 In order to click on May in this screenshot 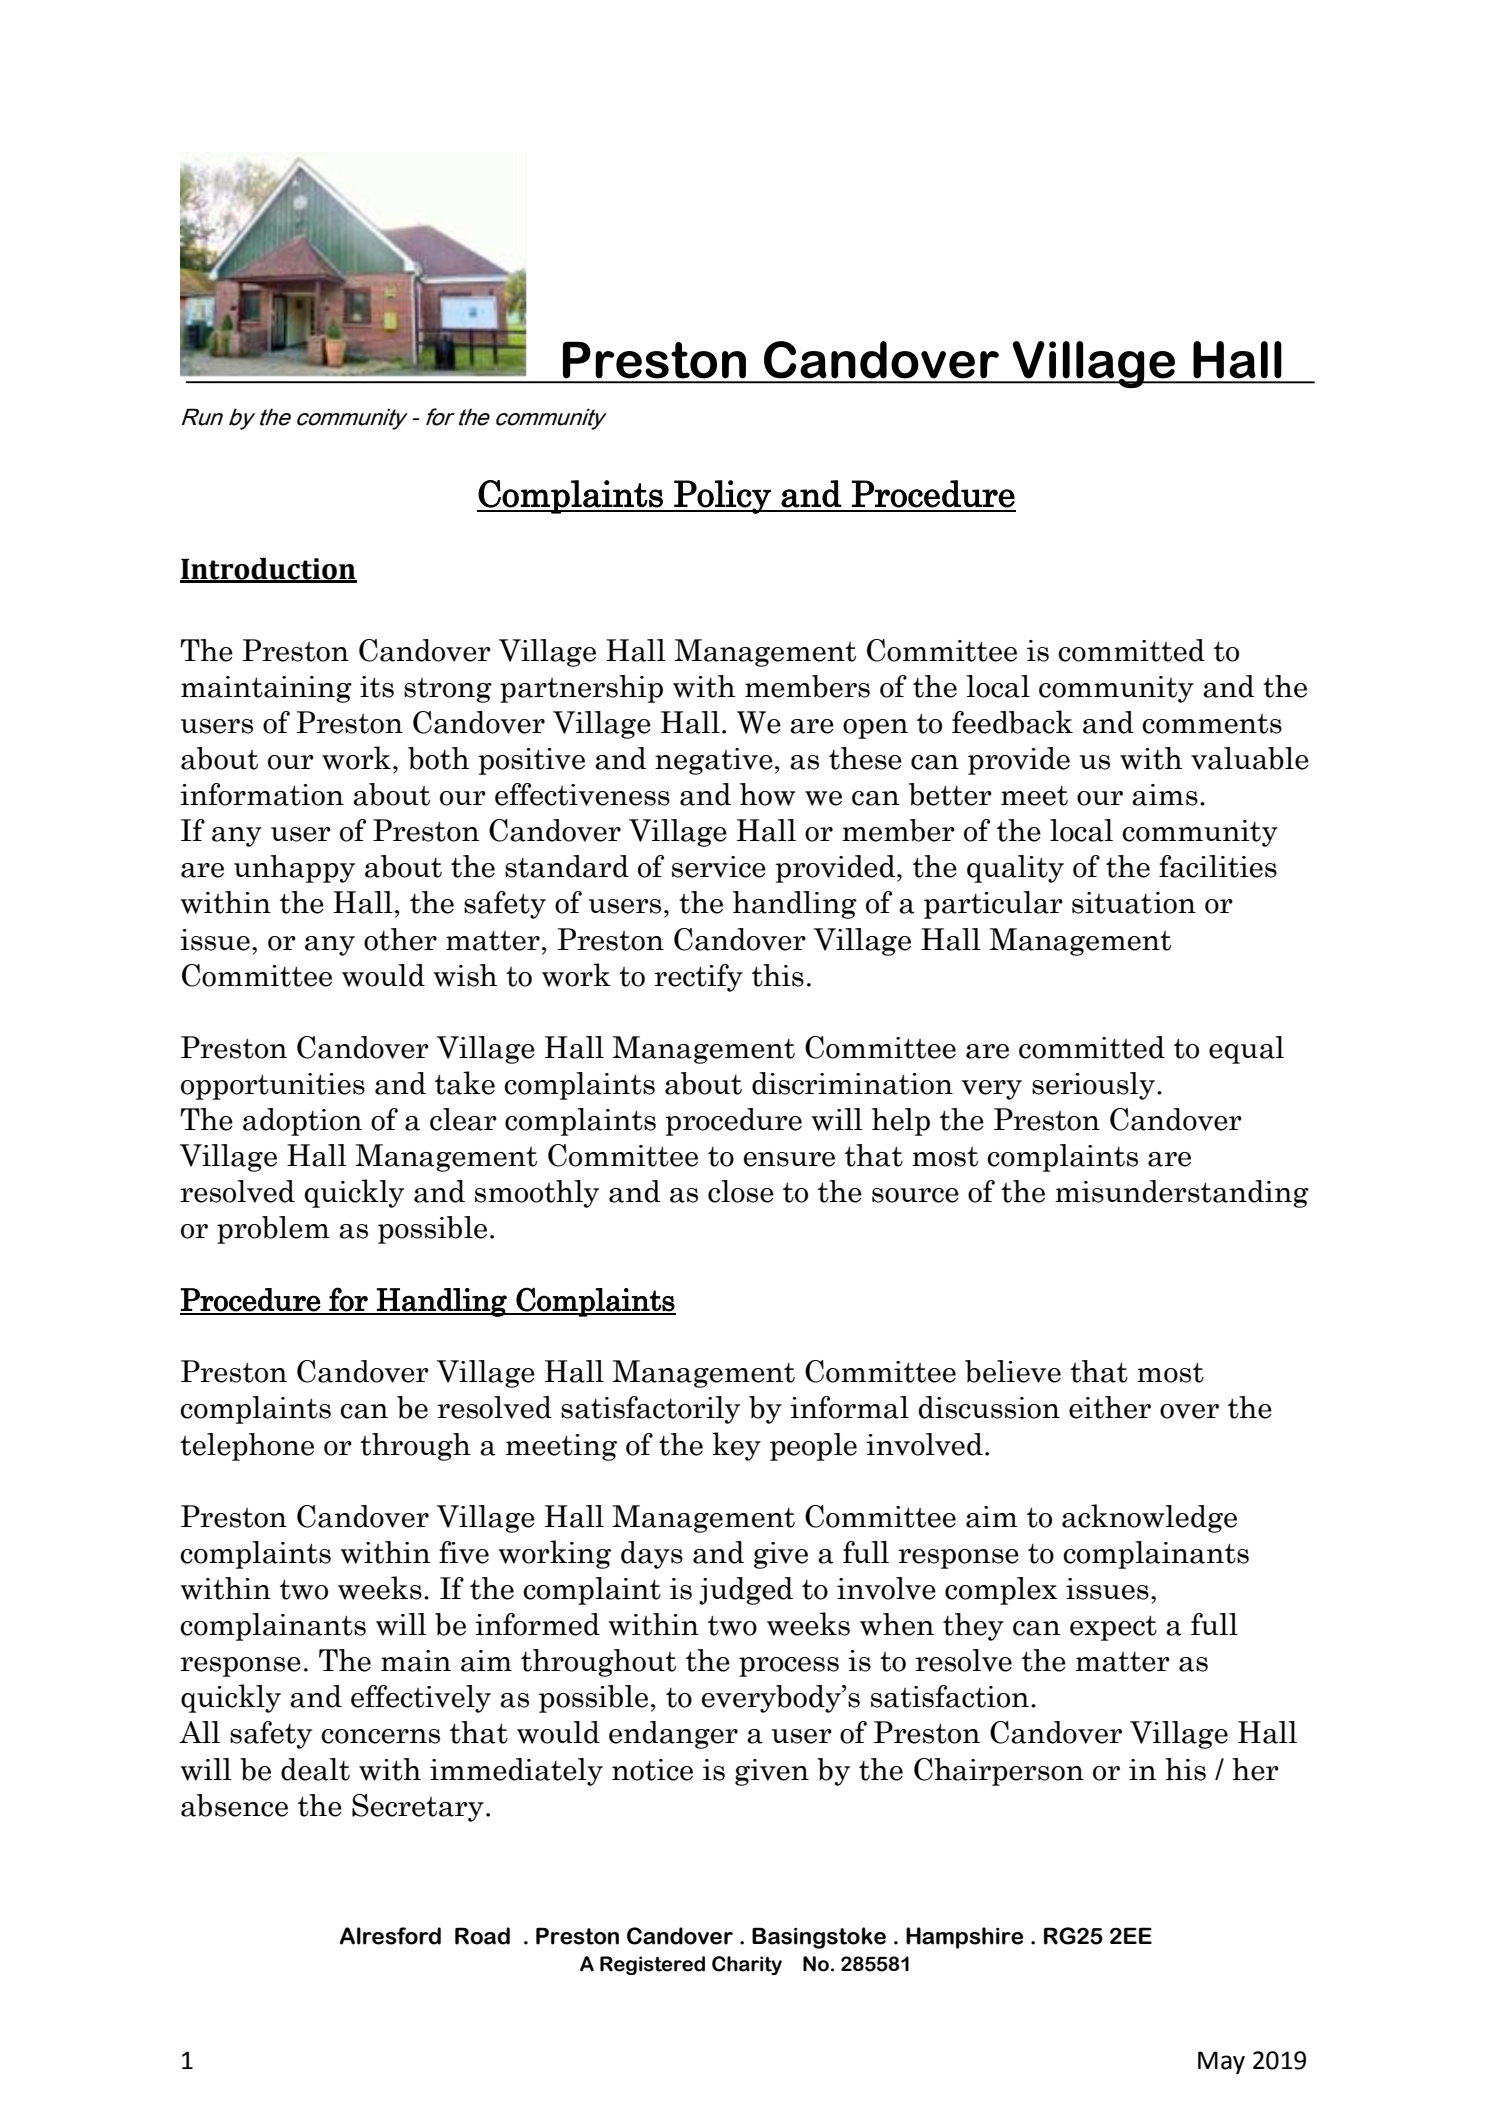, I will do `click(1221, 2062)`.
